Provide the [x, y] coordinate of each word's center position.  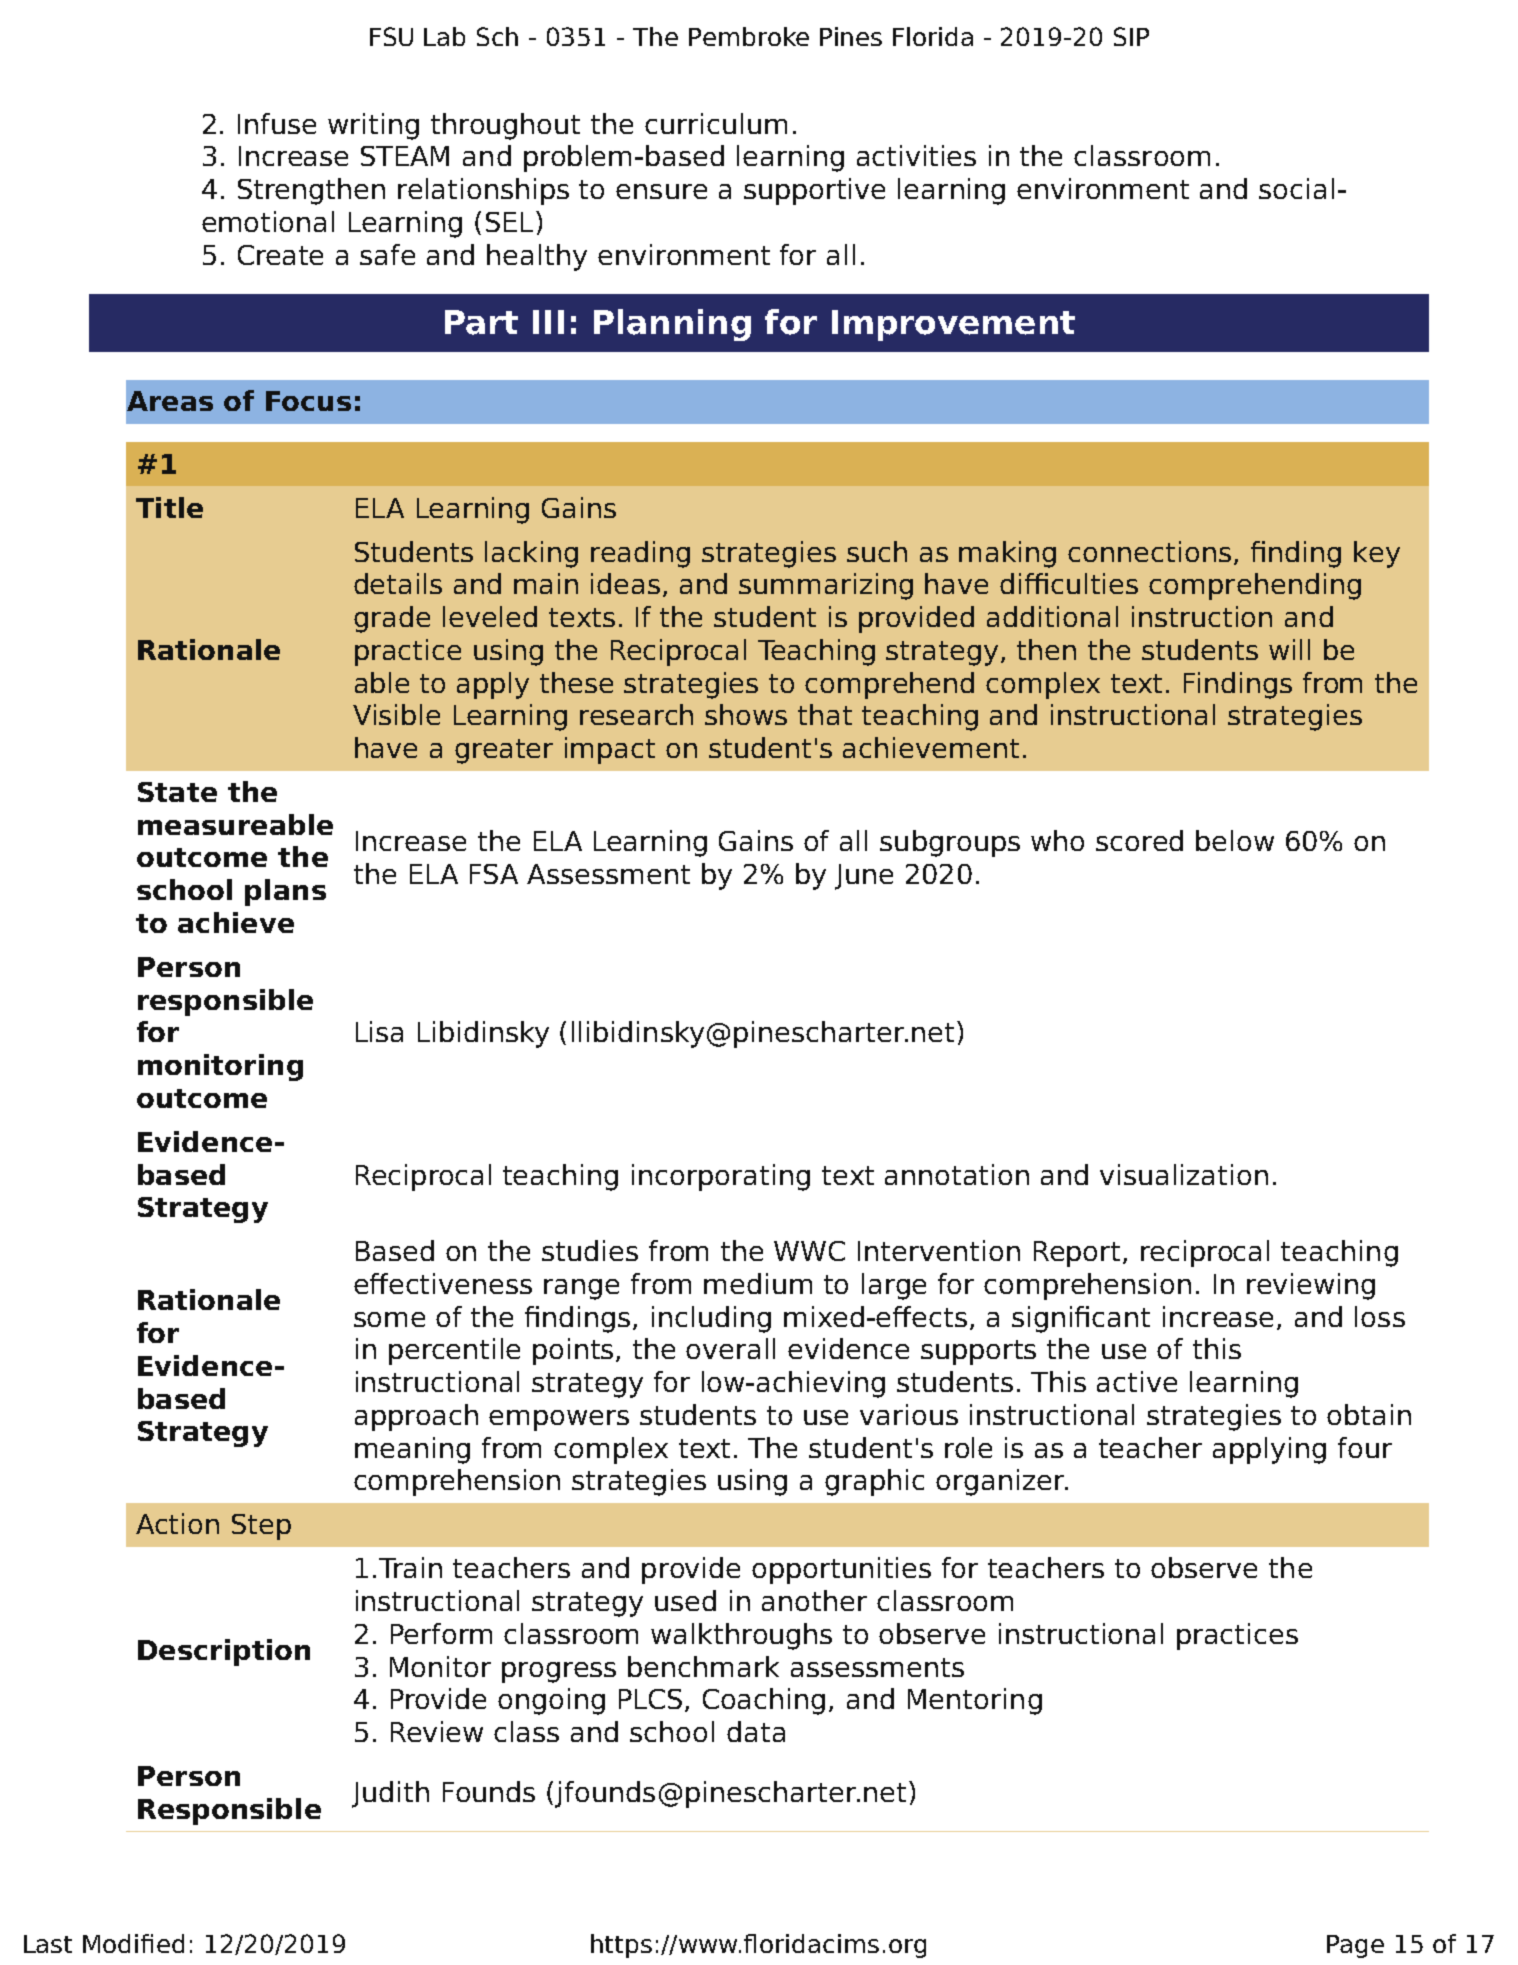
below [1235, 840]
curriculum [716, 123]
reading [640, 554]
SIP [1131, 36]
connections [1149, 551]
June [864, 877]
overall [730, 1348]
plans [285, 892]
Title [169, 507]
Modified [133, 1943]
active [1137, 1381]
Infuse [277, 123]
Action [177, 1523]
